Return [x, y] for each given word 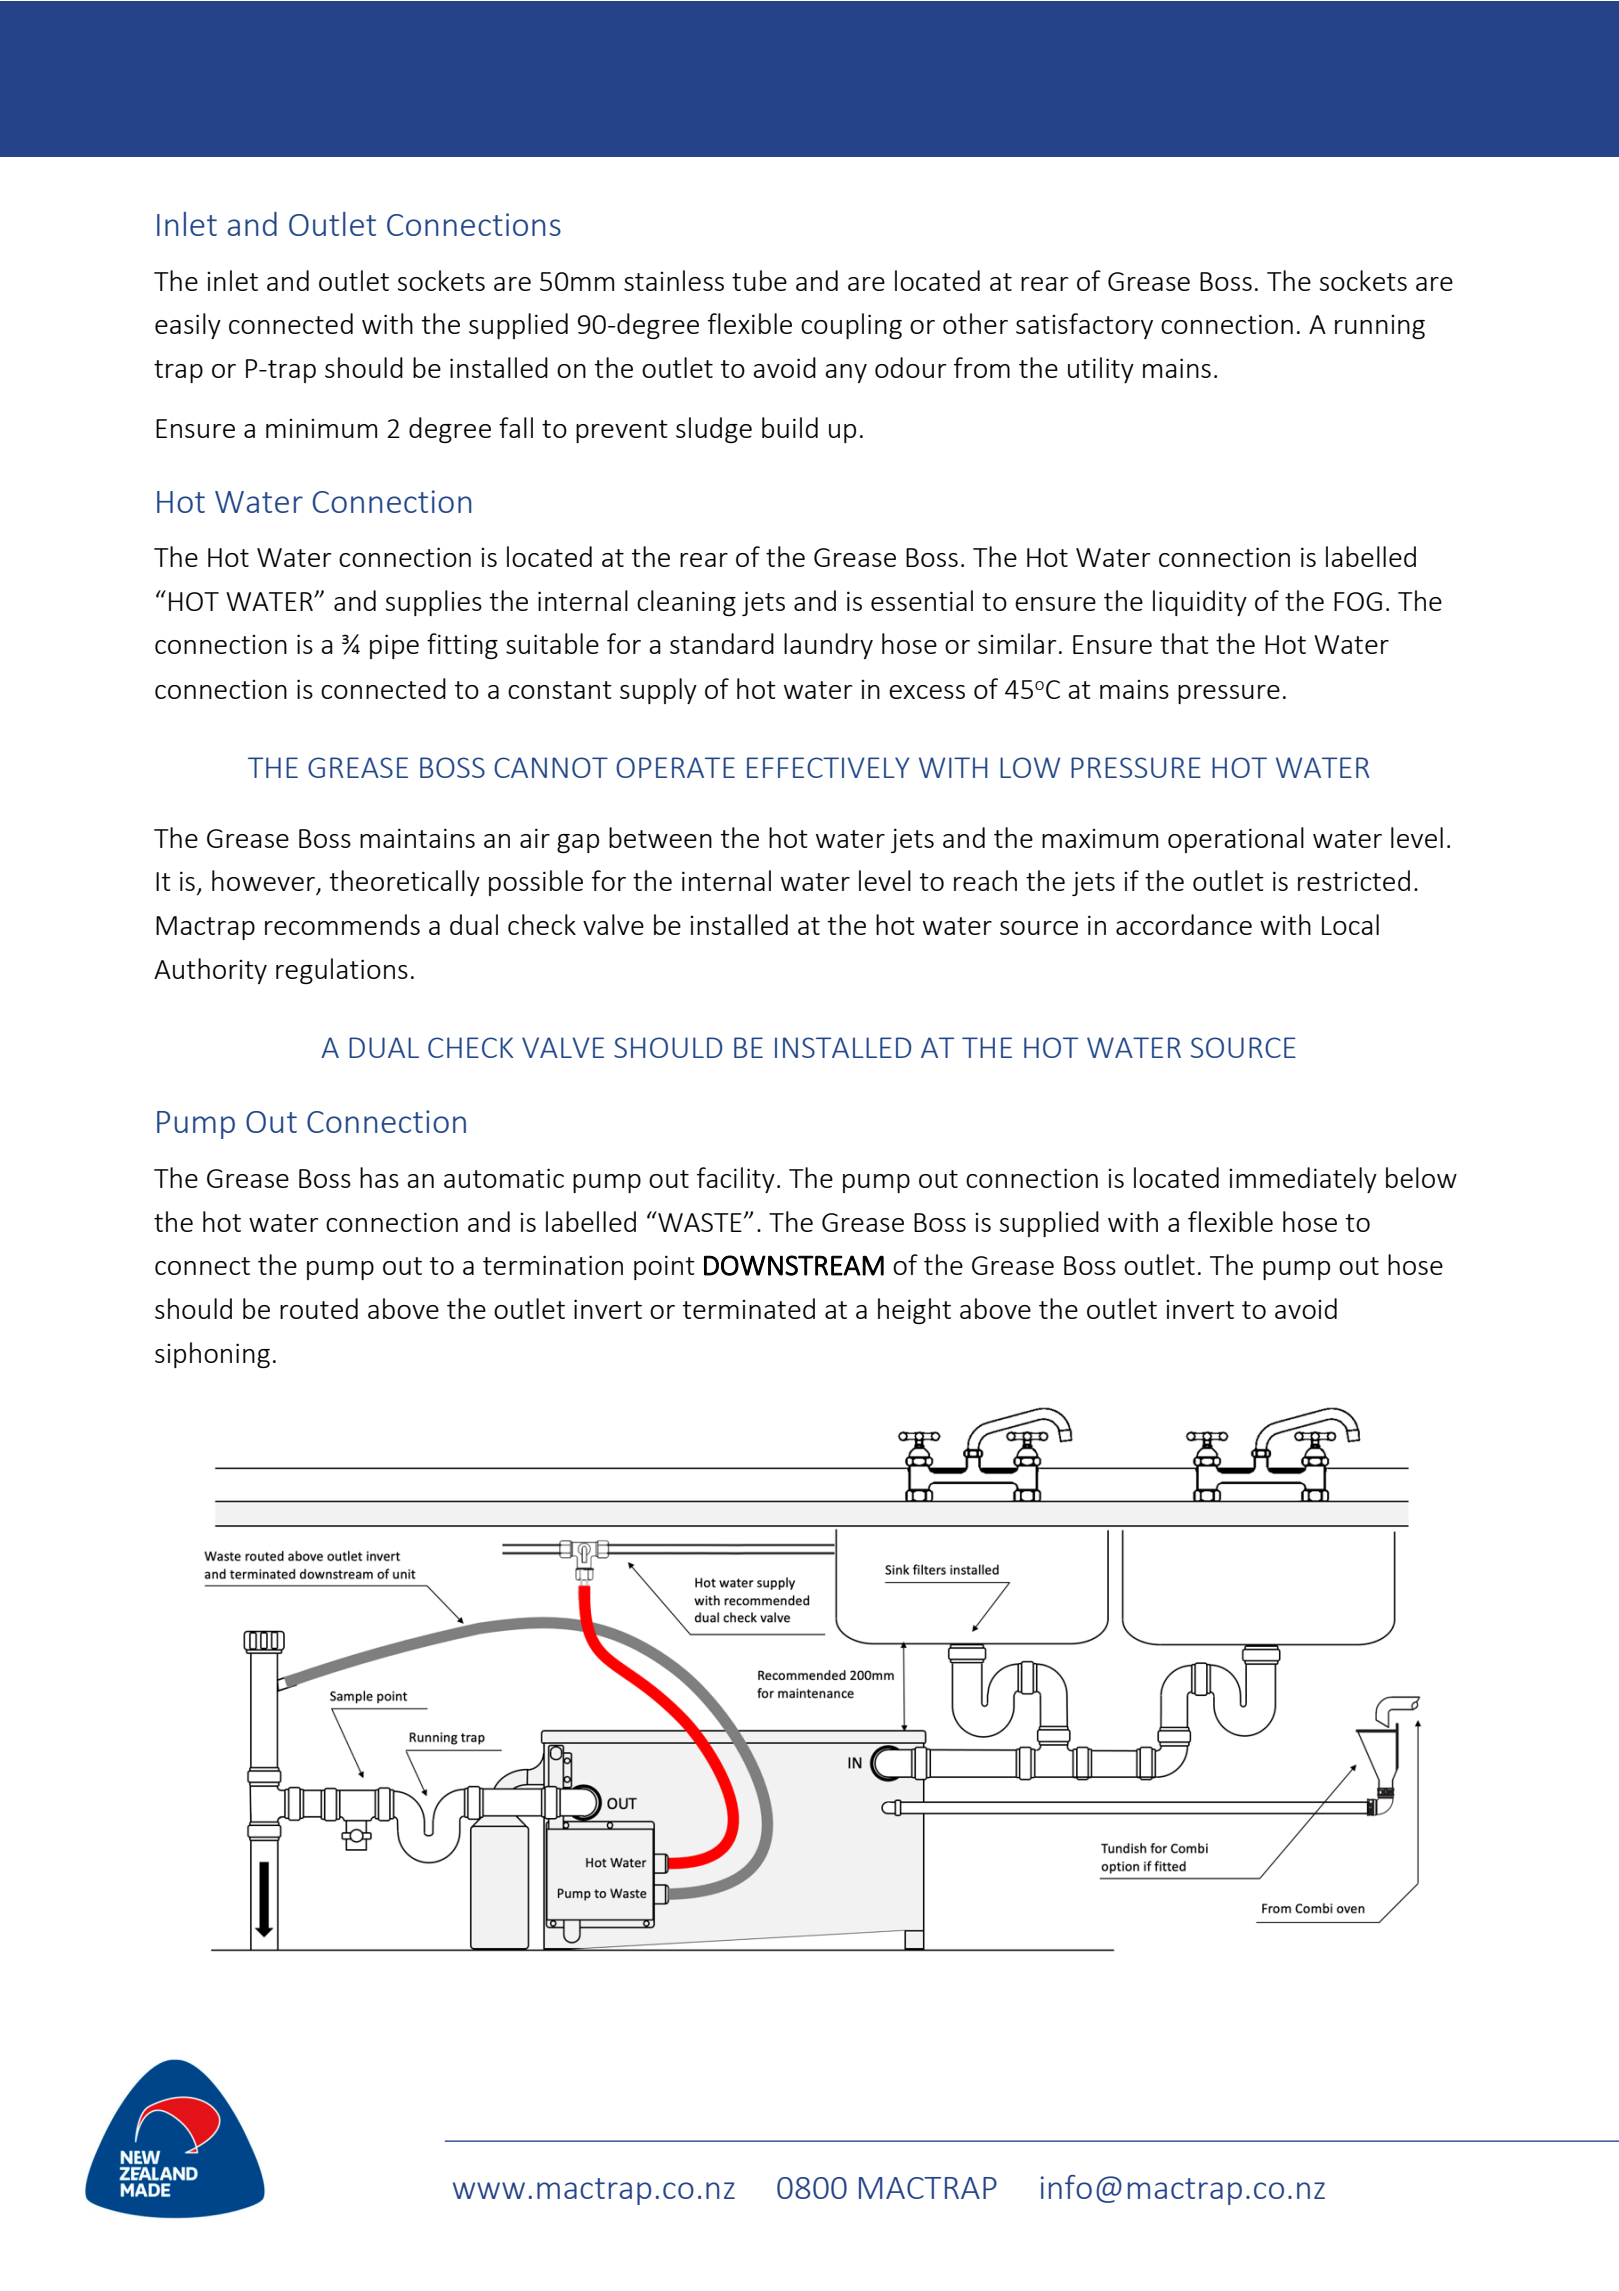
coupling [851, 326]
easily [188, 326]
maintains [417, 838]
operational [1236, 840]
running [1380, 327]
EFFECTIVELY [828, 767]
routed [319, 1308]
